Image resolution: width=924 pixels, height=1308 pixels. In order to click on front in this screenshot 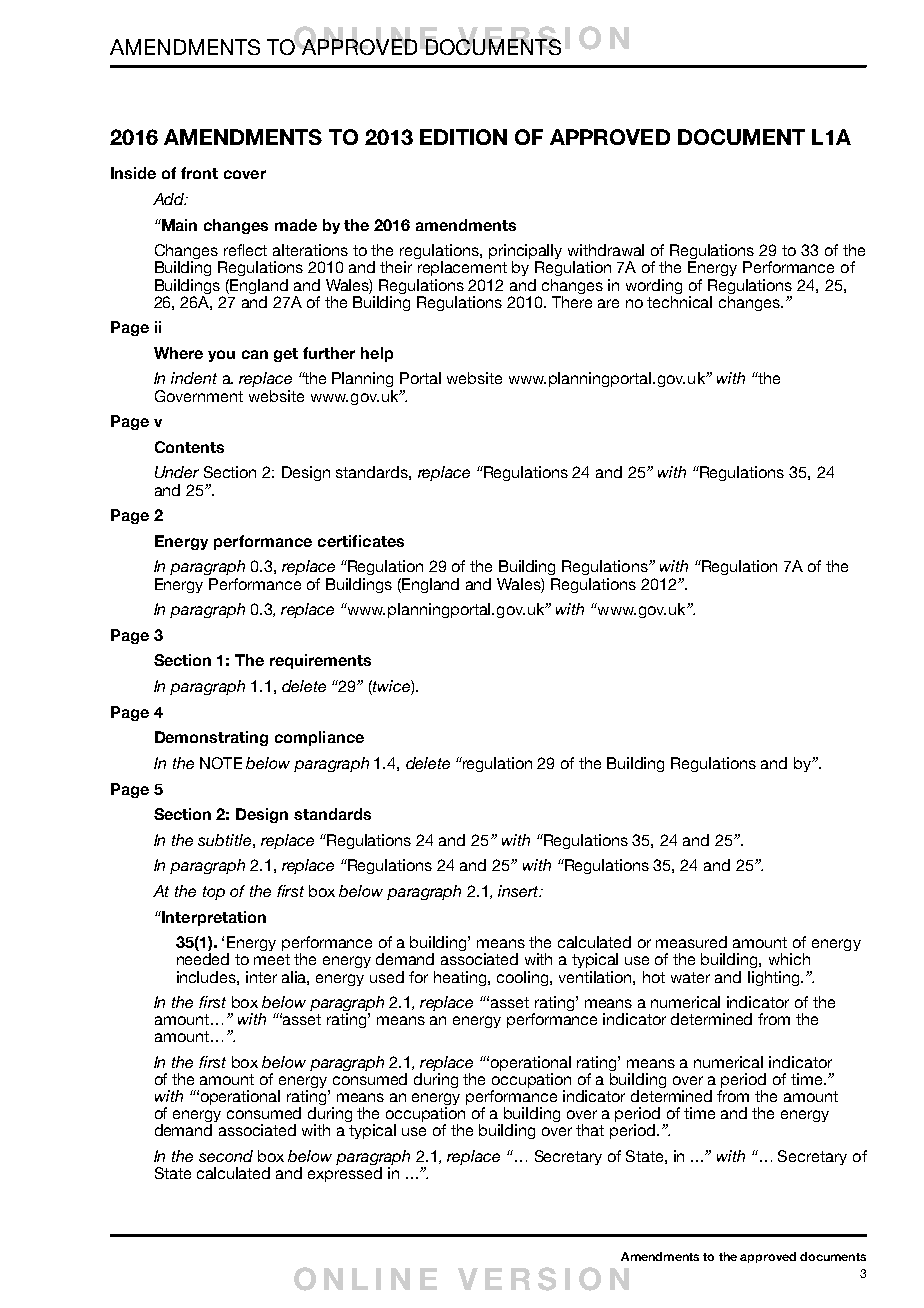, I will do `click(199, 173)`.
